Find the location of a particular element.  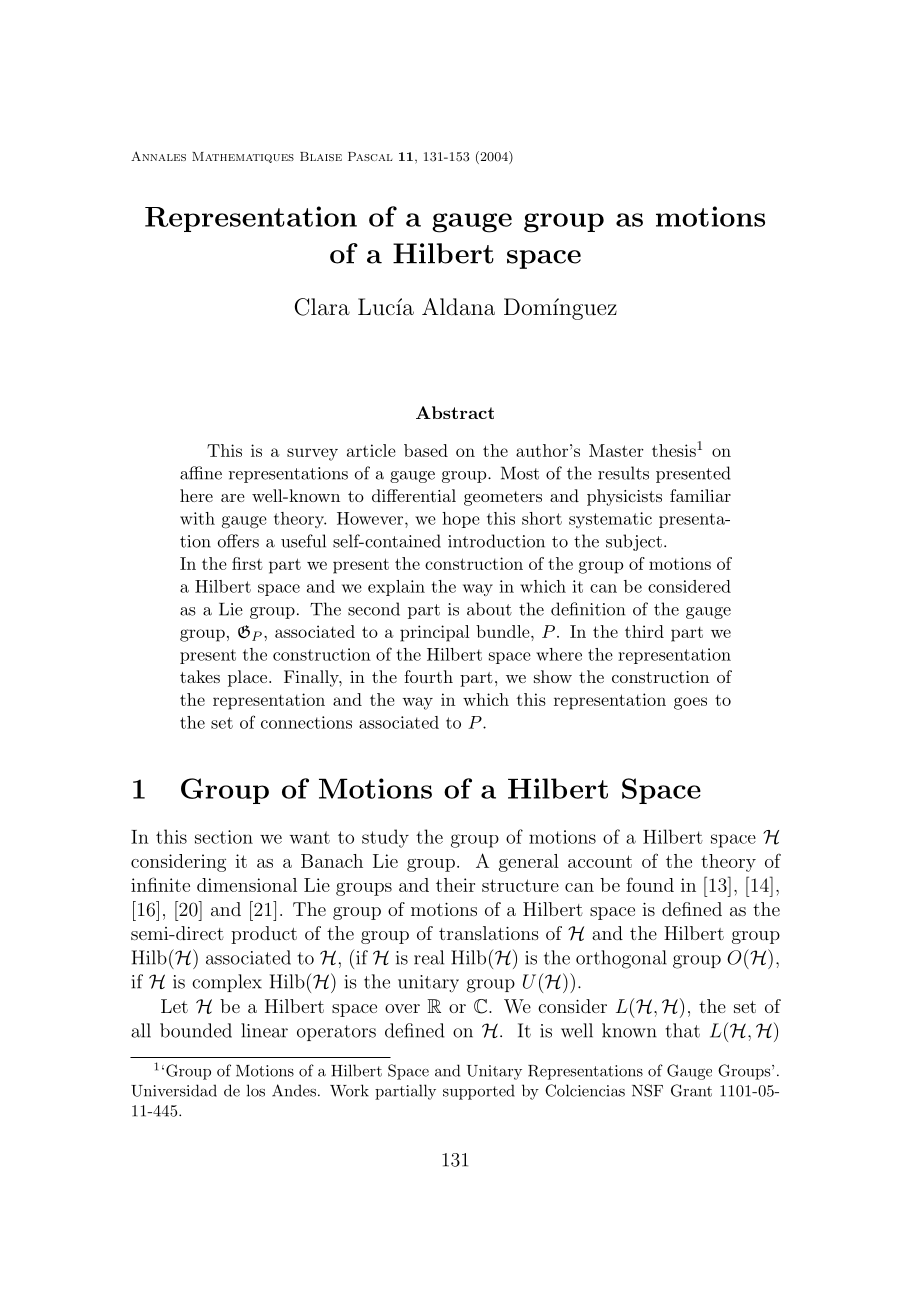

are is located at coordinates (233, 498).
